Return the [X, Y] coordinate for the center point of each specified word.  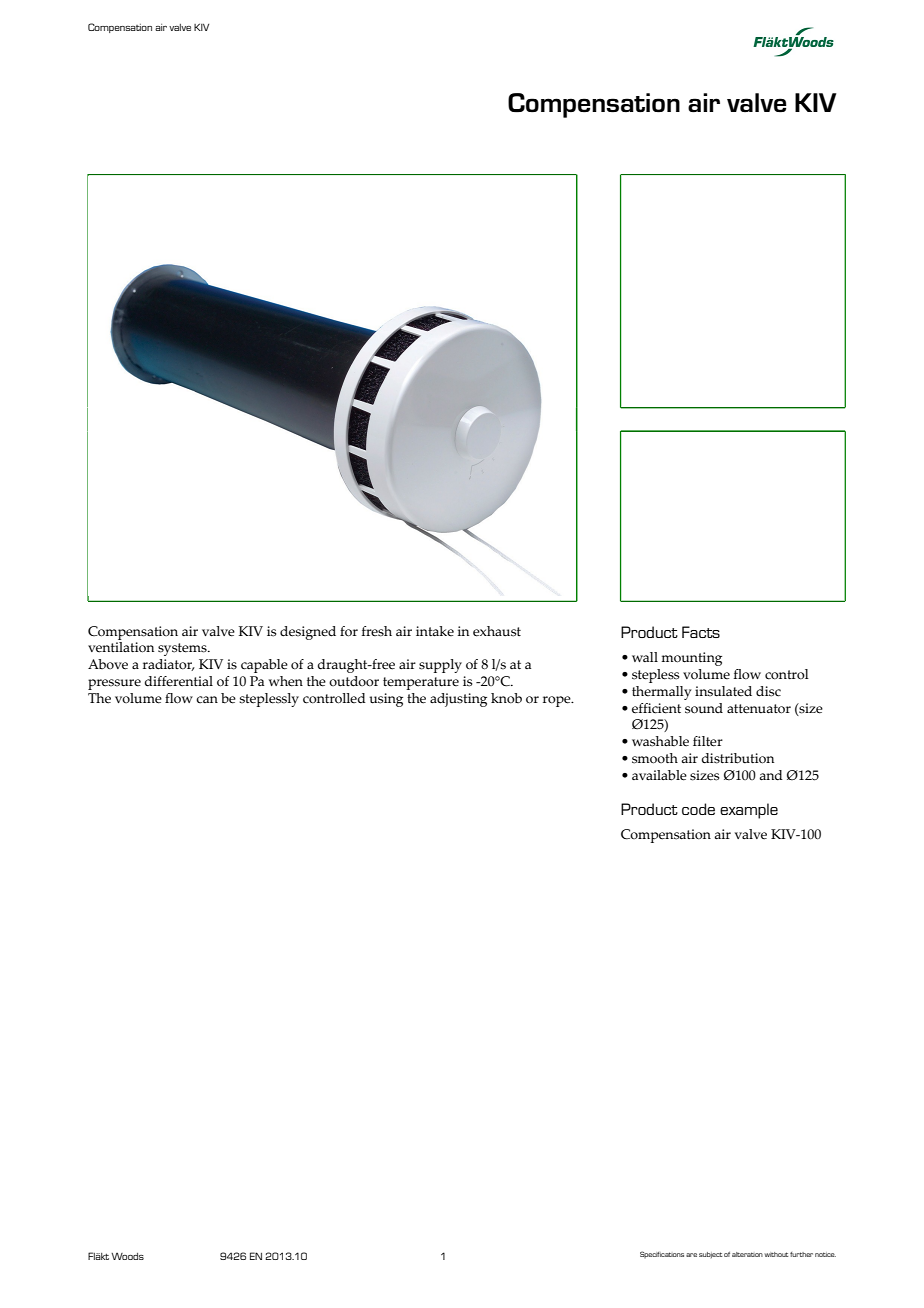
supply [440, 666]
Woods [127, 1256]
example [749, 811]
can [207, 699]
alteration [747, 1254]
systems [183, 649]
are [691, 1255]
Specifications [662, 1254]
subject [710, 1255]
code [698, 809]
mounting [691, 659]
